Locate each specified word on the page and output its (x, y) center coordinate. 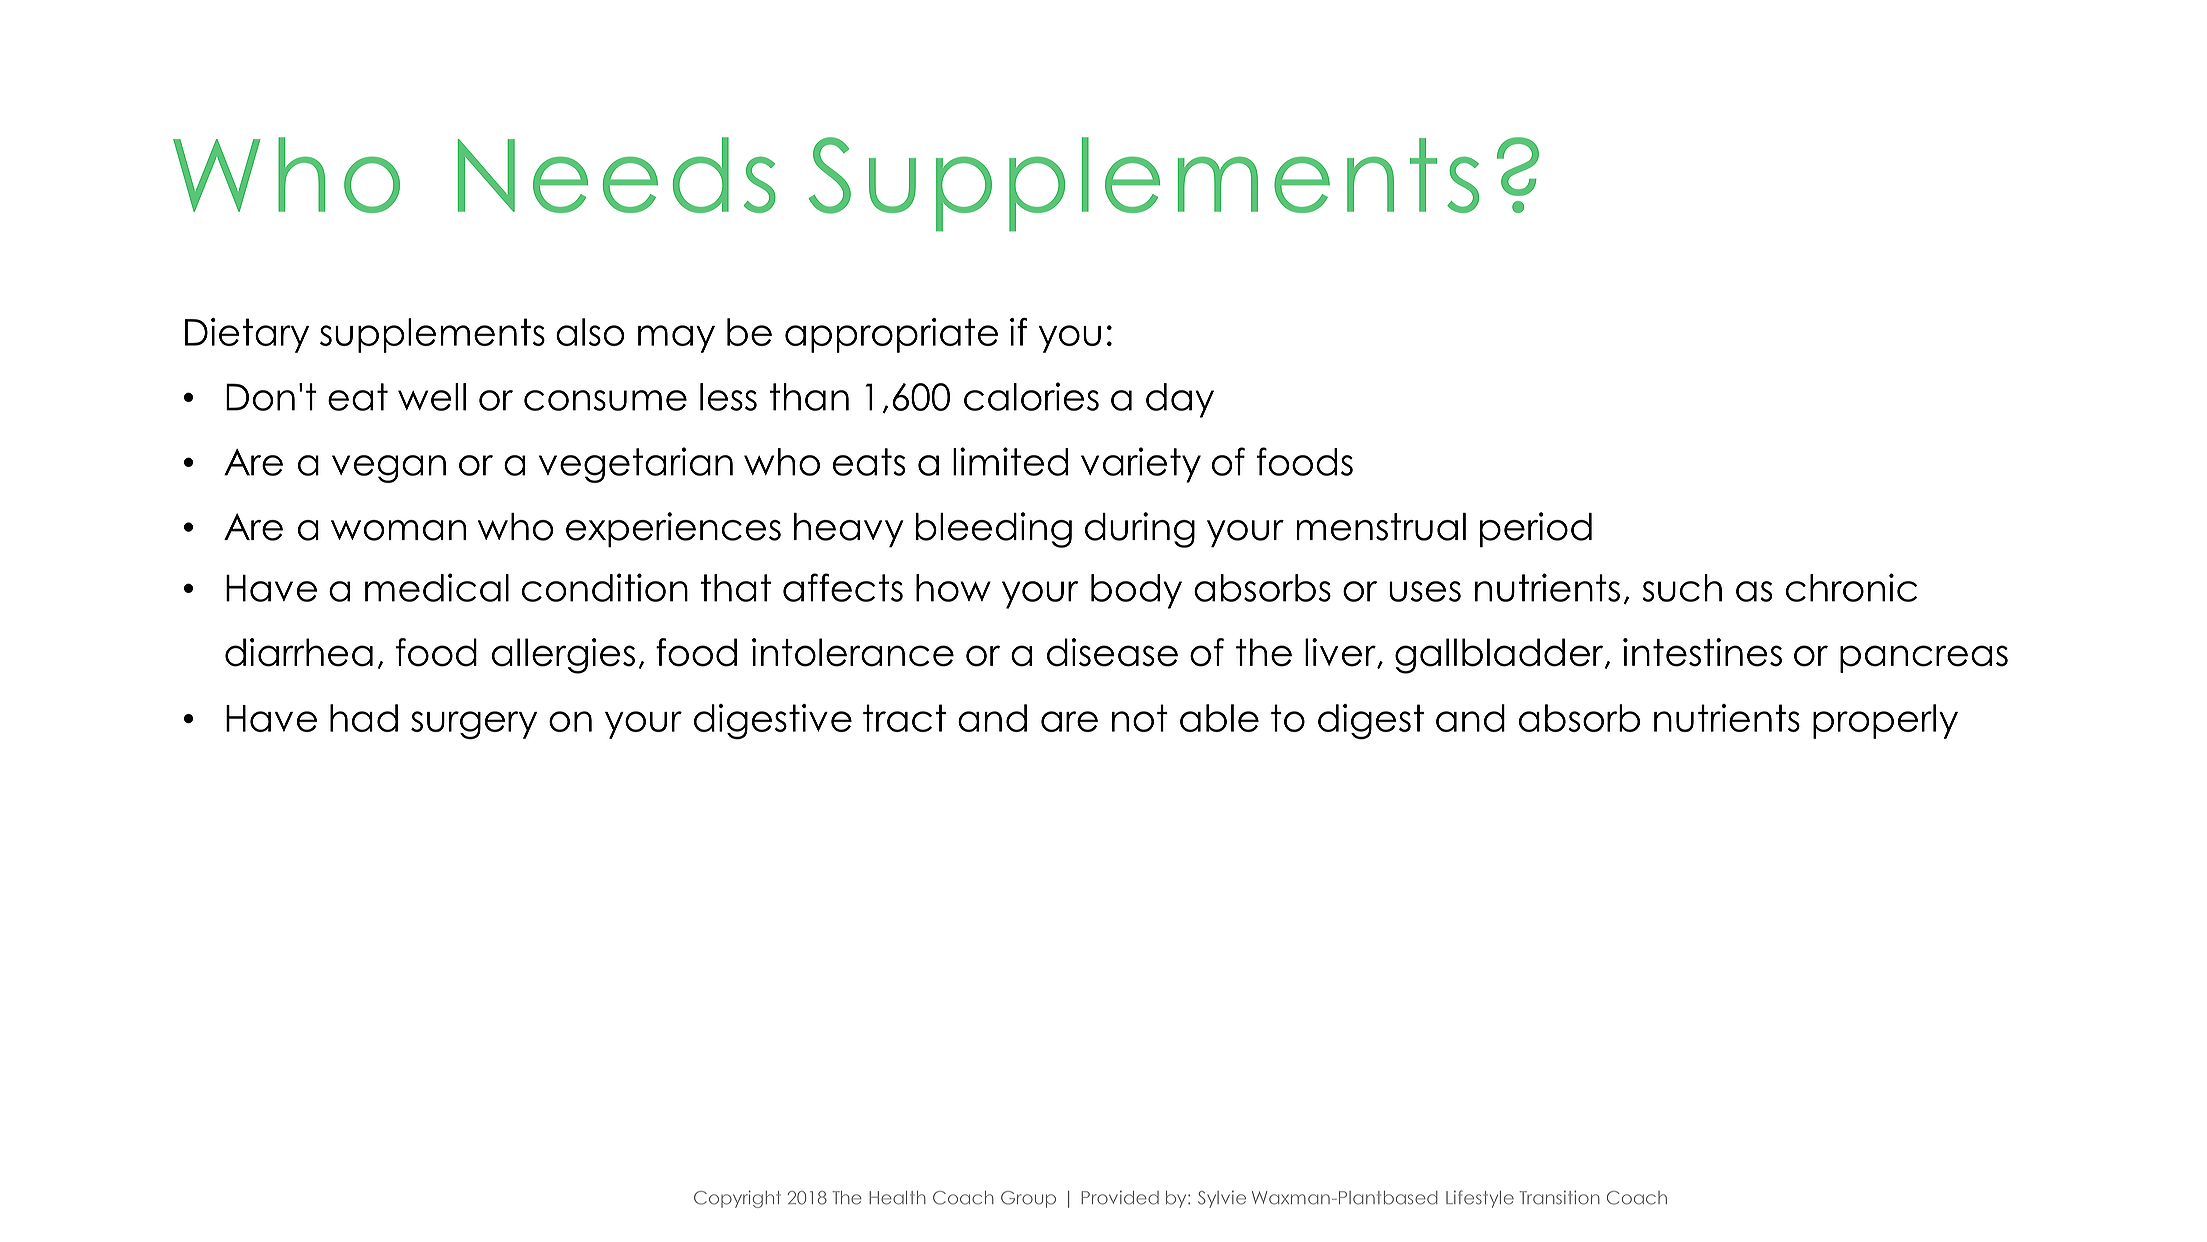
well (432, 397)
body (1136, 591)
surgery (474, 725)
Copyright (737, 1199)
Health (897, 1198)
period (1536, 530)
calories (1031, 396)
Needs (617, 175)
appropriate (891, 335)
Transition (1559, 1197)
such (1682, 588)
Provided (1120, 1197)
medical (437, 587)
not (1140, 718)
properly (1885, 721)
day (1180, 400)
